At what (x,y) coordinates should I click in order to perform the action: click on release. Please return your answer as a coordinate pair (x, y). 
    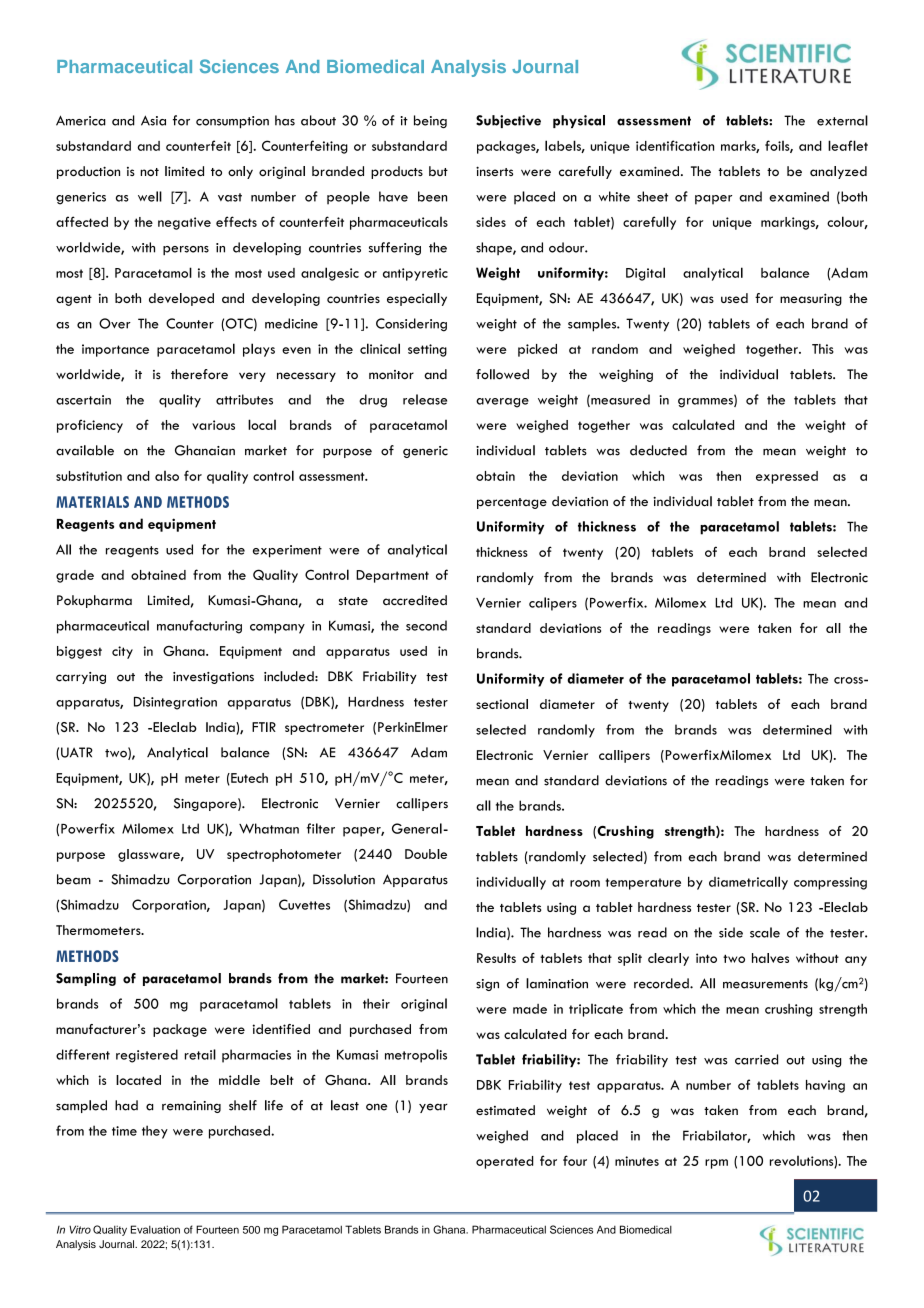
    Looking at the image, I should click on (425, 399).
